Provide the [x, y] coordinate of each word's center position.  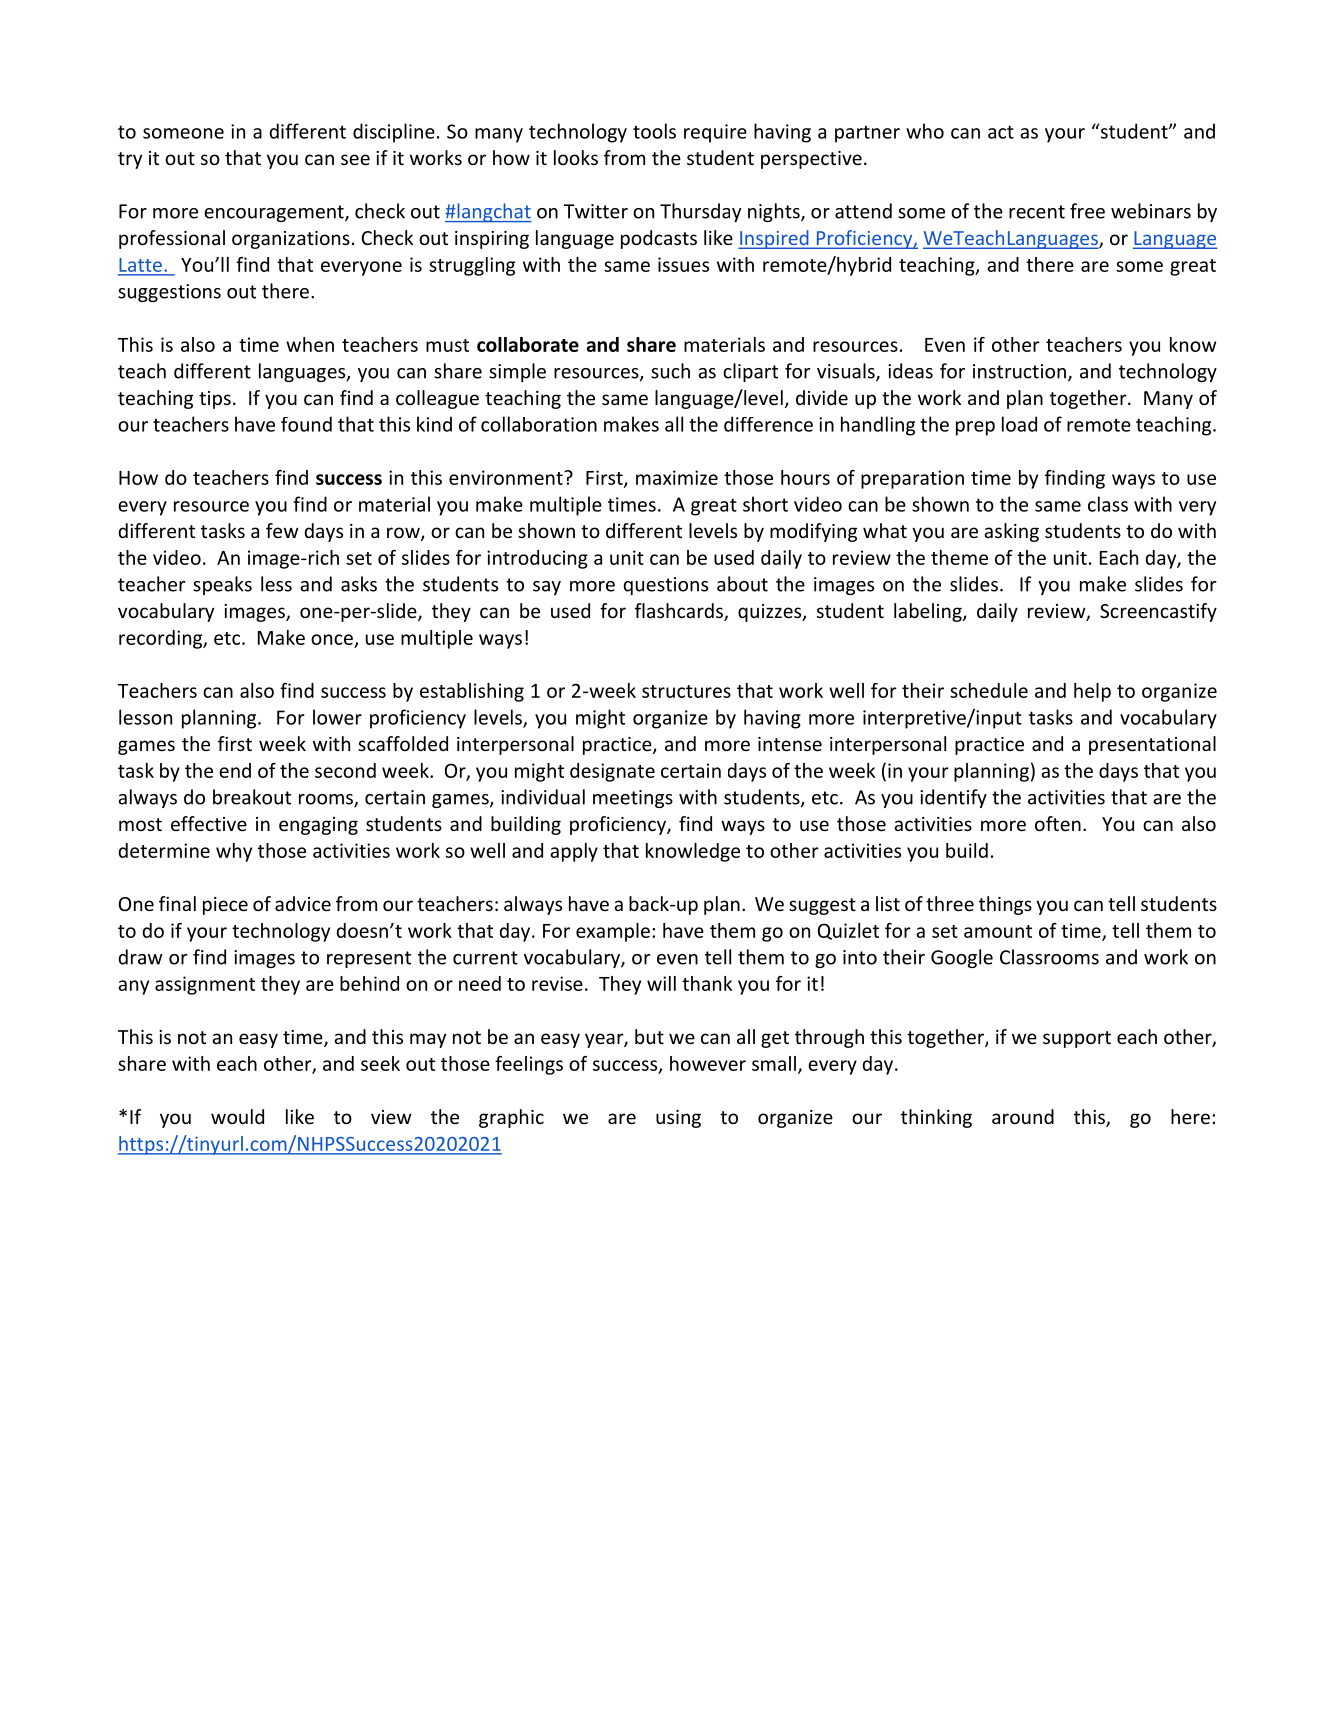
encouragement [275, 213]
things [1005, 905]
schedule [989, 690]
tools [654, 131]
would [237, 1116]
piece [225, 906]
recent [1037, 212]
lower [337, 717]
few [282, 530]
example [613, 932]
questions [665, 586]
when [310, 344]
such [670, 371]
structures [686, 691]
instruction [1019, 371]
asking [1011, 532]
